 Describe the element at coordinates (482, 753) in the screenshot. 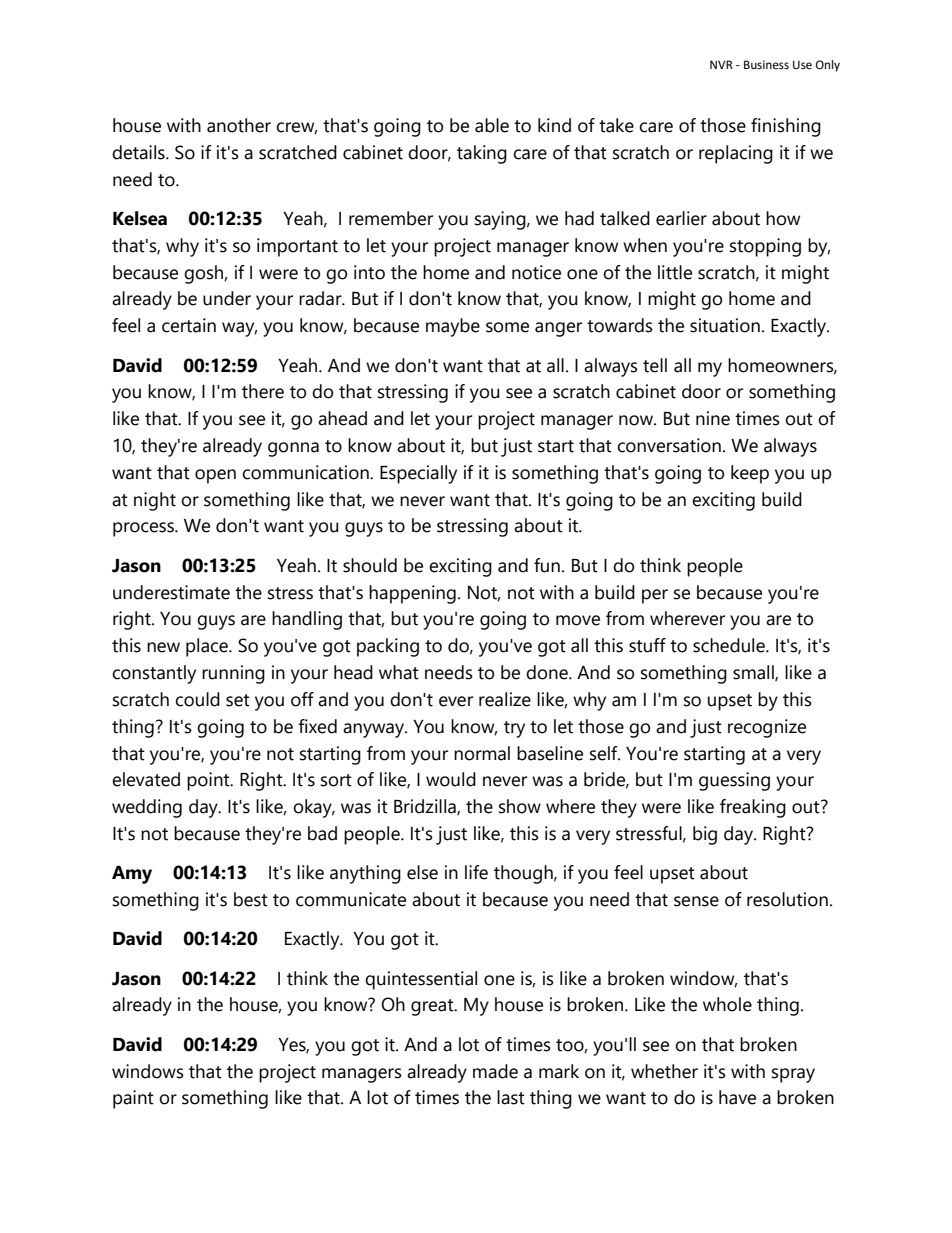

I see `normal` at that location.
